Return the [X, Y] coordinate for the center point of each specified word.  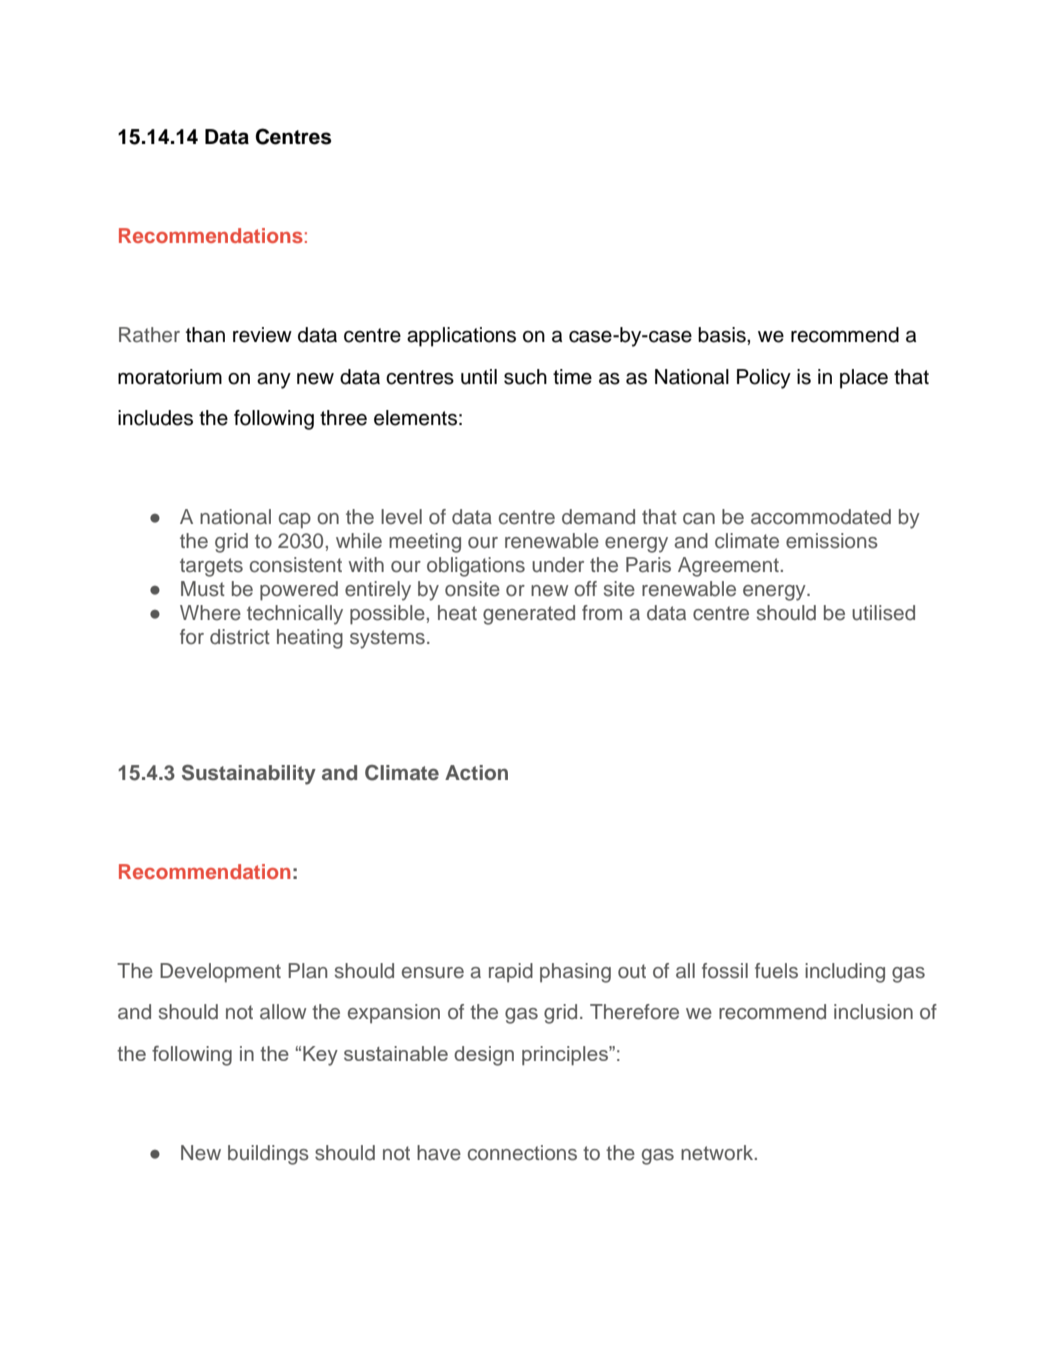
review [262, 335]
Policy [764, 379]
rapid [511, 973]
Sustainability [249, 774]
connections [522, 1153]
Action [476, 772]
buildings [268, 1155]
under [558, 565]
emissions [832, 541]
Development [220, 973]
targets [211, 567]
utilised [883, 613]
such [525, 377]
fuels [776, 971]
